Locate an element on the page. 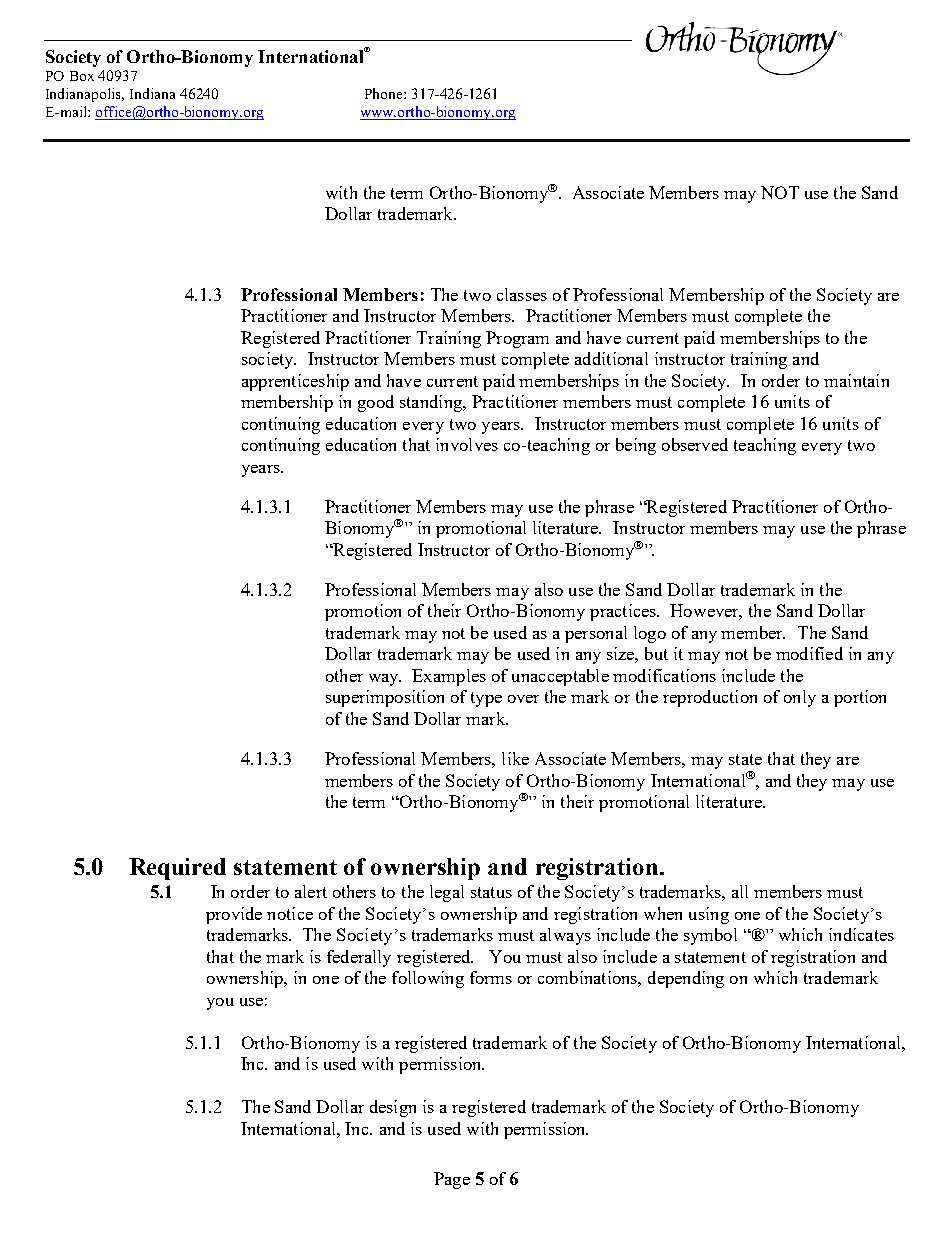  design is located at coordinates (393, 1108).
